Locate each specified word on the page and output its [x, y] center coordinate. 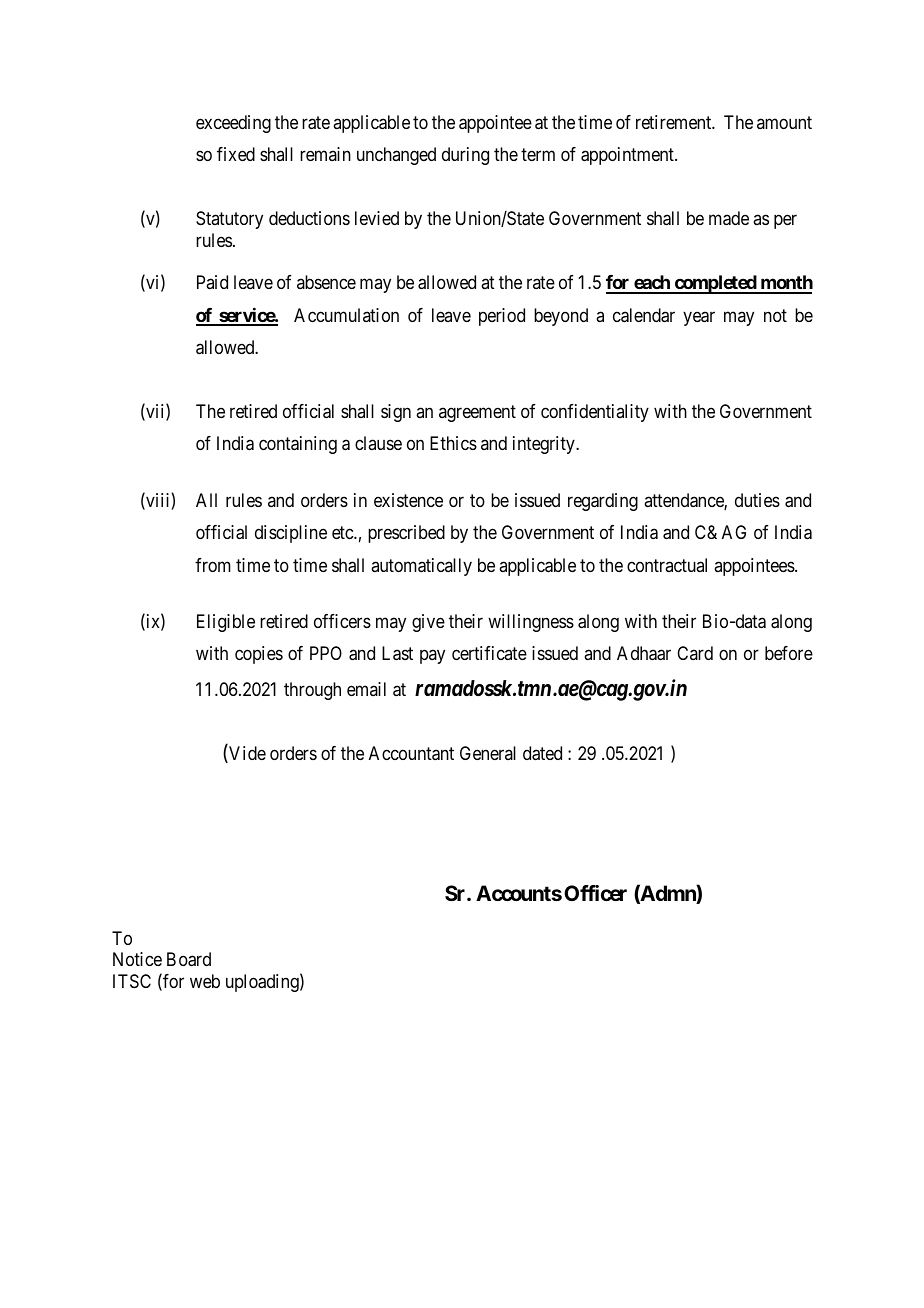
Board [189, 959]
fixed [236, 154]
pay [432, 657]
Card [695, 653]
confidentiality [595, 413]
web [205, 981]
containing [298, 445]
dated [542, 753]
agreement [477, 413]
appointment [628, 156]
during [465, 156]
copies [259, 655]
